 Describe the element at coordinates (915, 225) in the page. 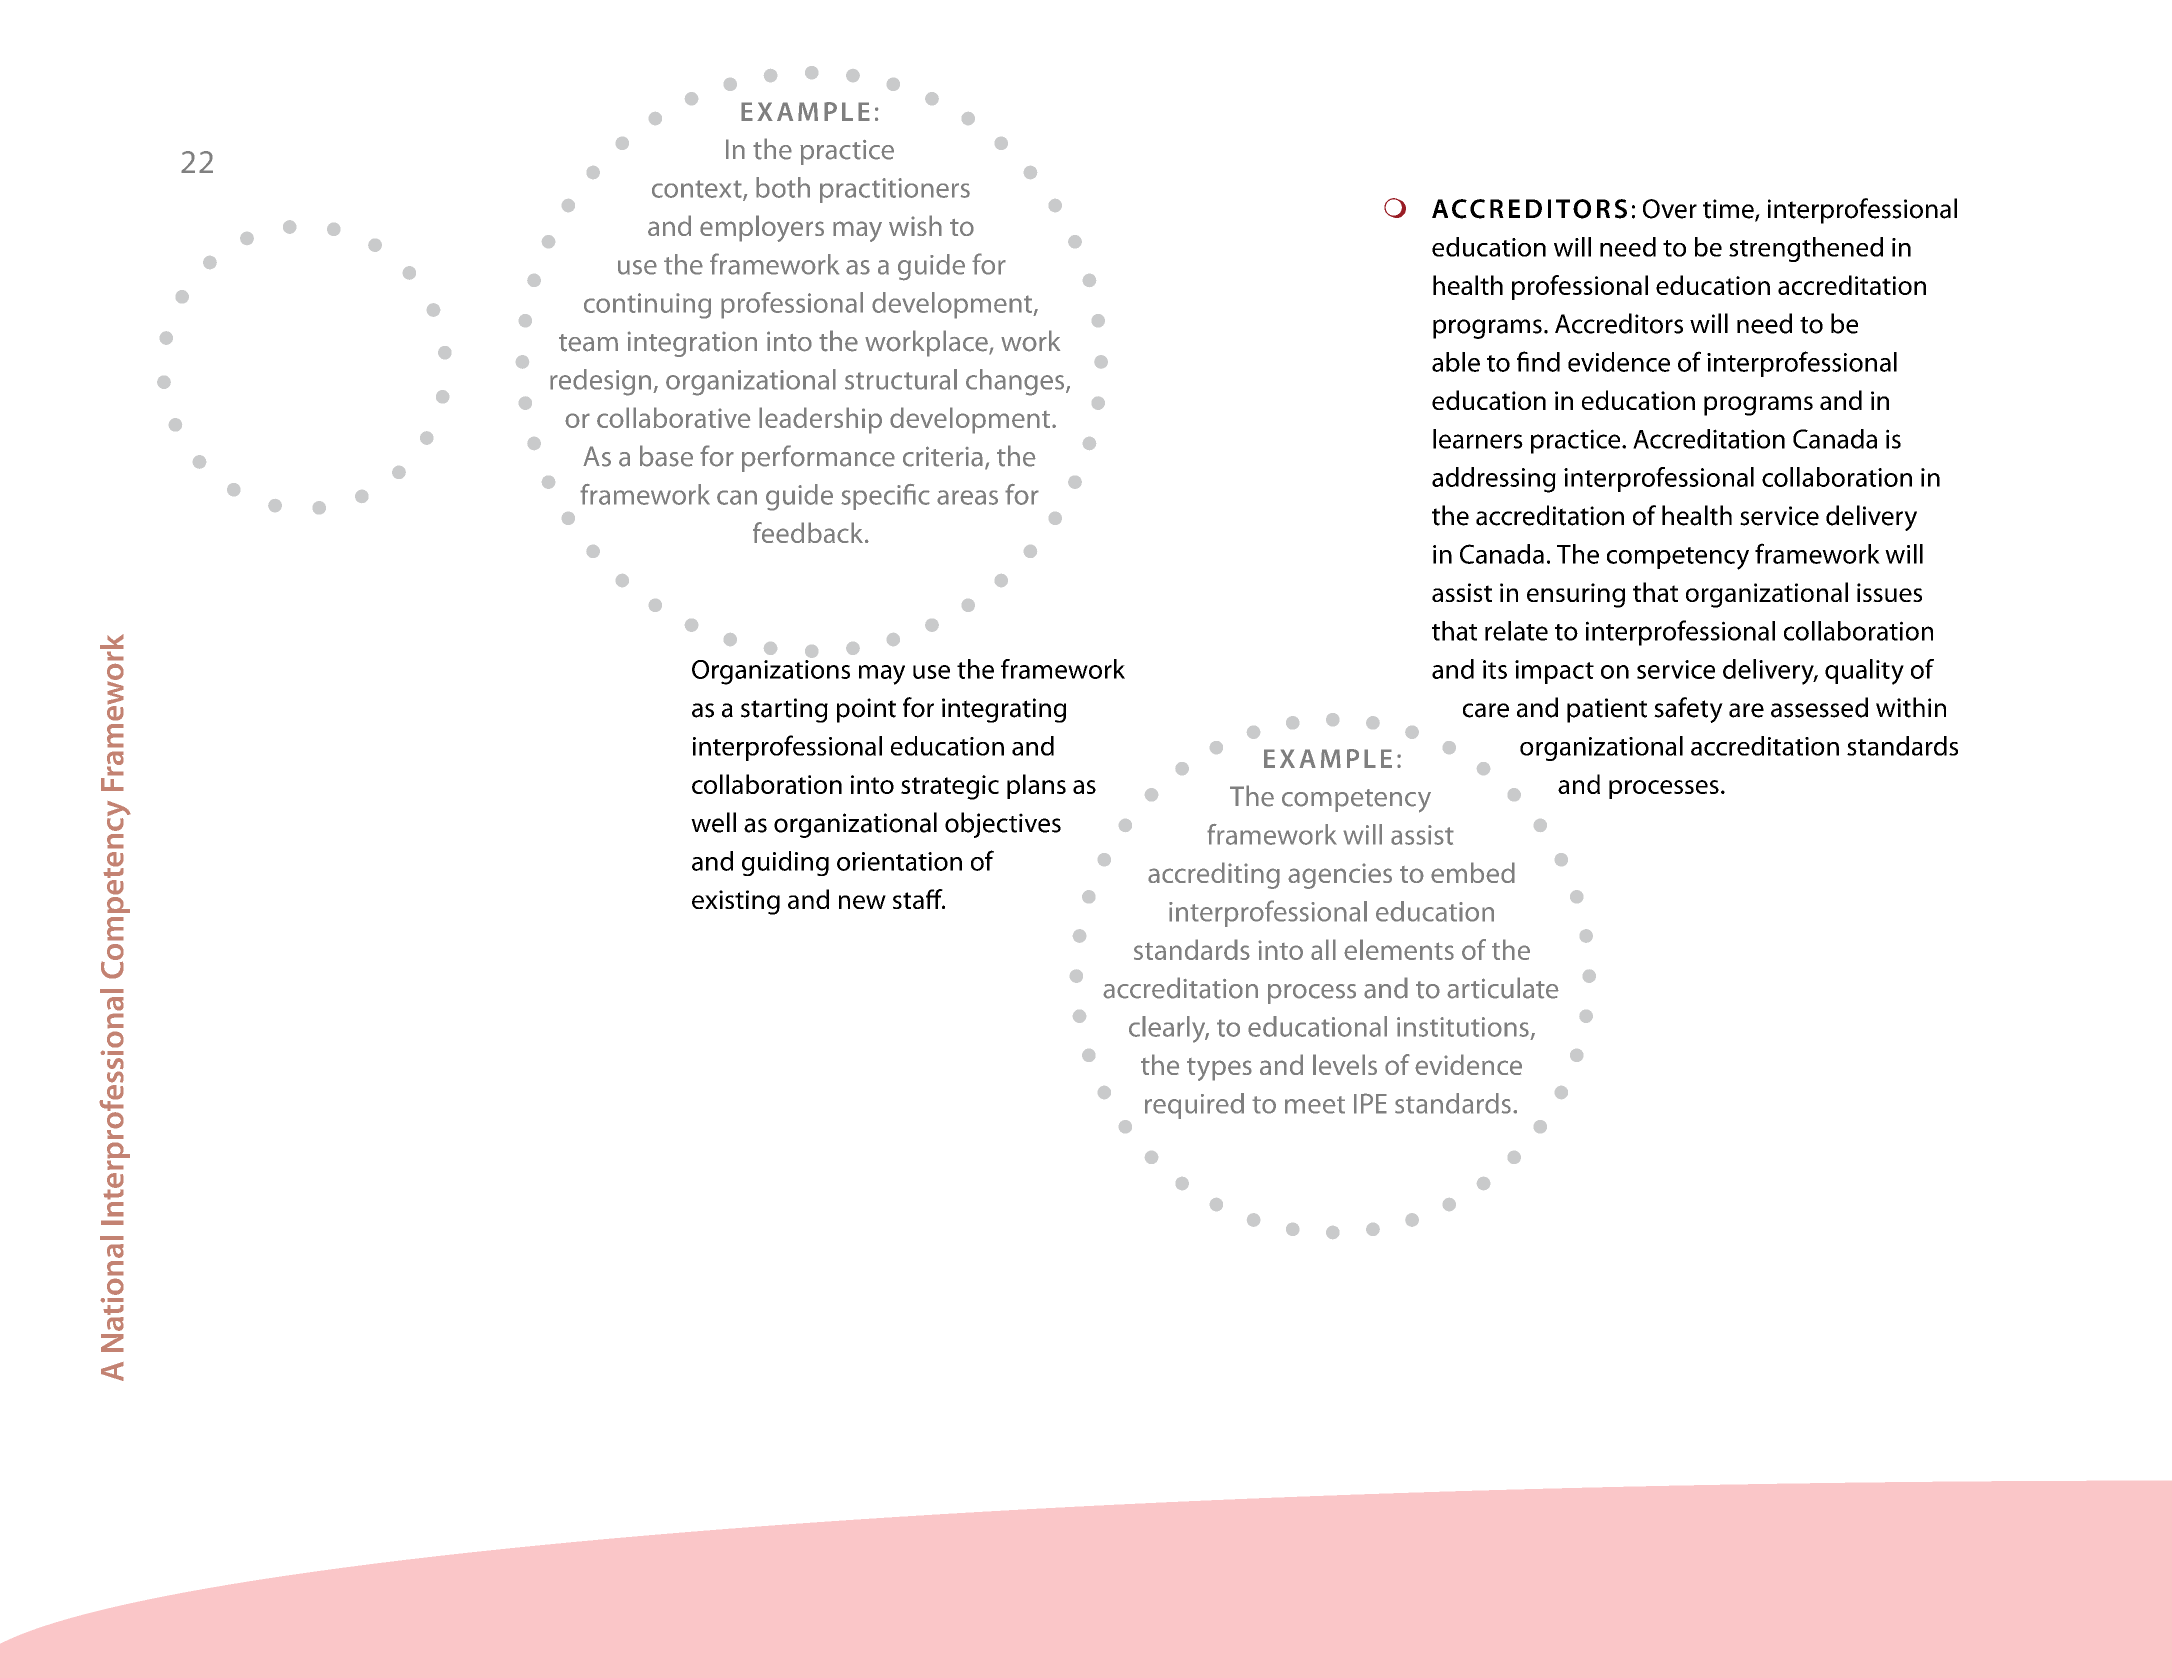

I see `wish` at that location.
